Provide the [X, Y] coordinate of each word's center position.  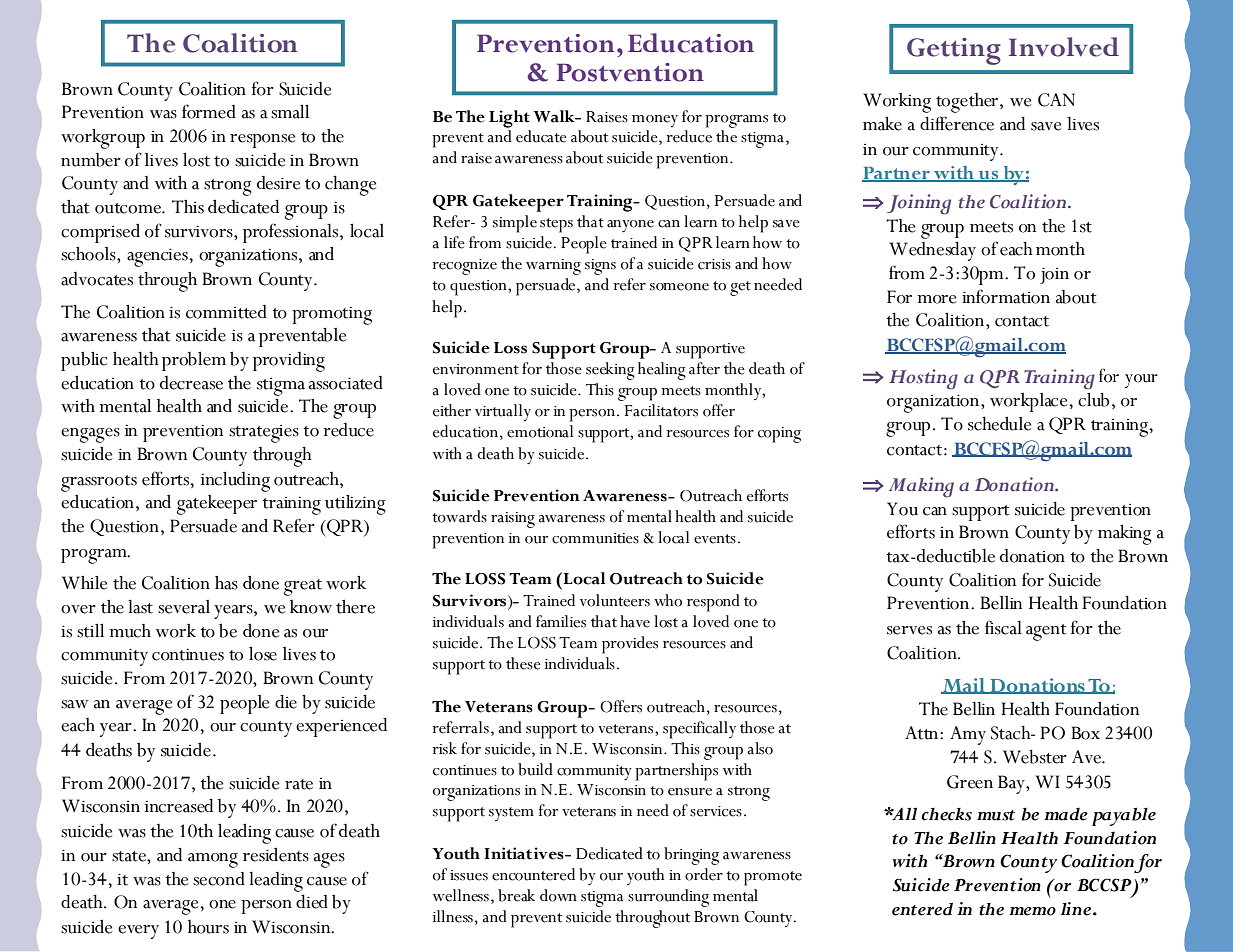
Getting [954, 51]
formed [209, 111]
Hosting [923, 379]
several [184, 607]
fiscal [1003, 627]
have [635, 621]
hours [208, 927]
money [655, 121]
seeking [610, 371]
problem [194, 361]
